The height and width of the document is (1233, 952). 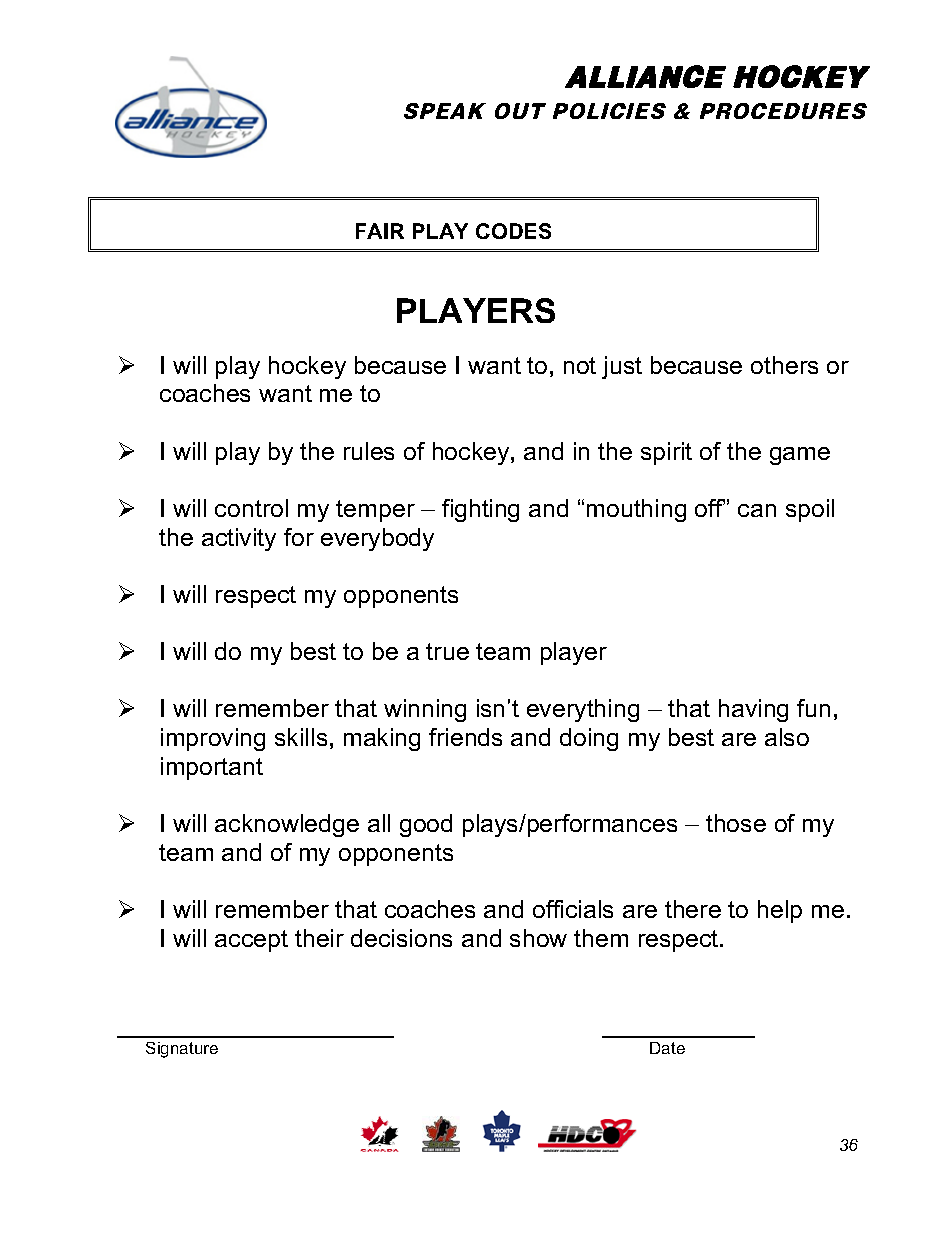 What do you see at coordinates (251, 508) in the document?
I see `control` at bounding box center [251, 508].
